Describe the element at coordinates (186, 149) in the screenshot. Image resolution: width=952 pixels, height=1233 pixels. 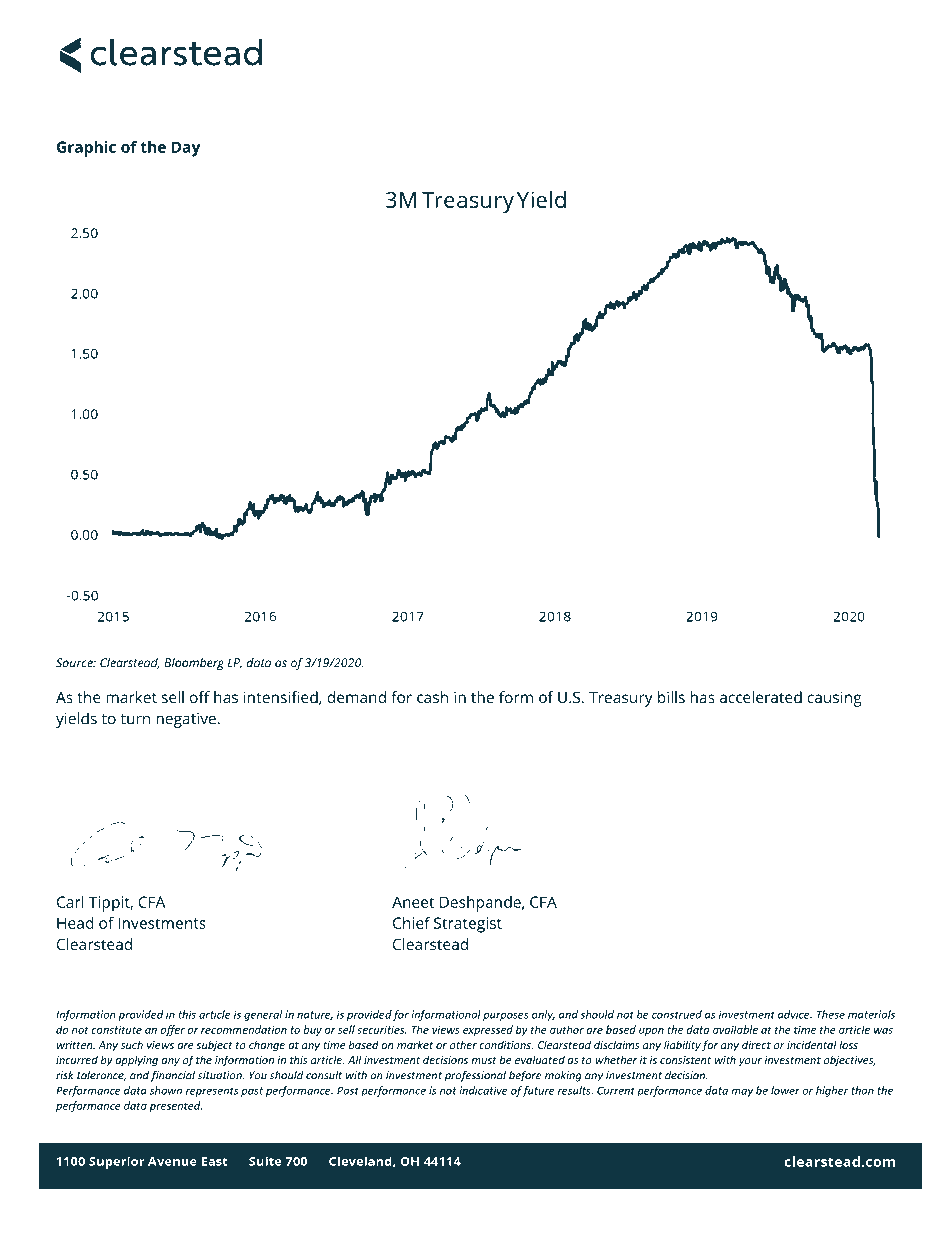
I see `Day` at that location.
